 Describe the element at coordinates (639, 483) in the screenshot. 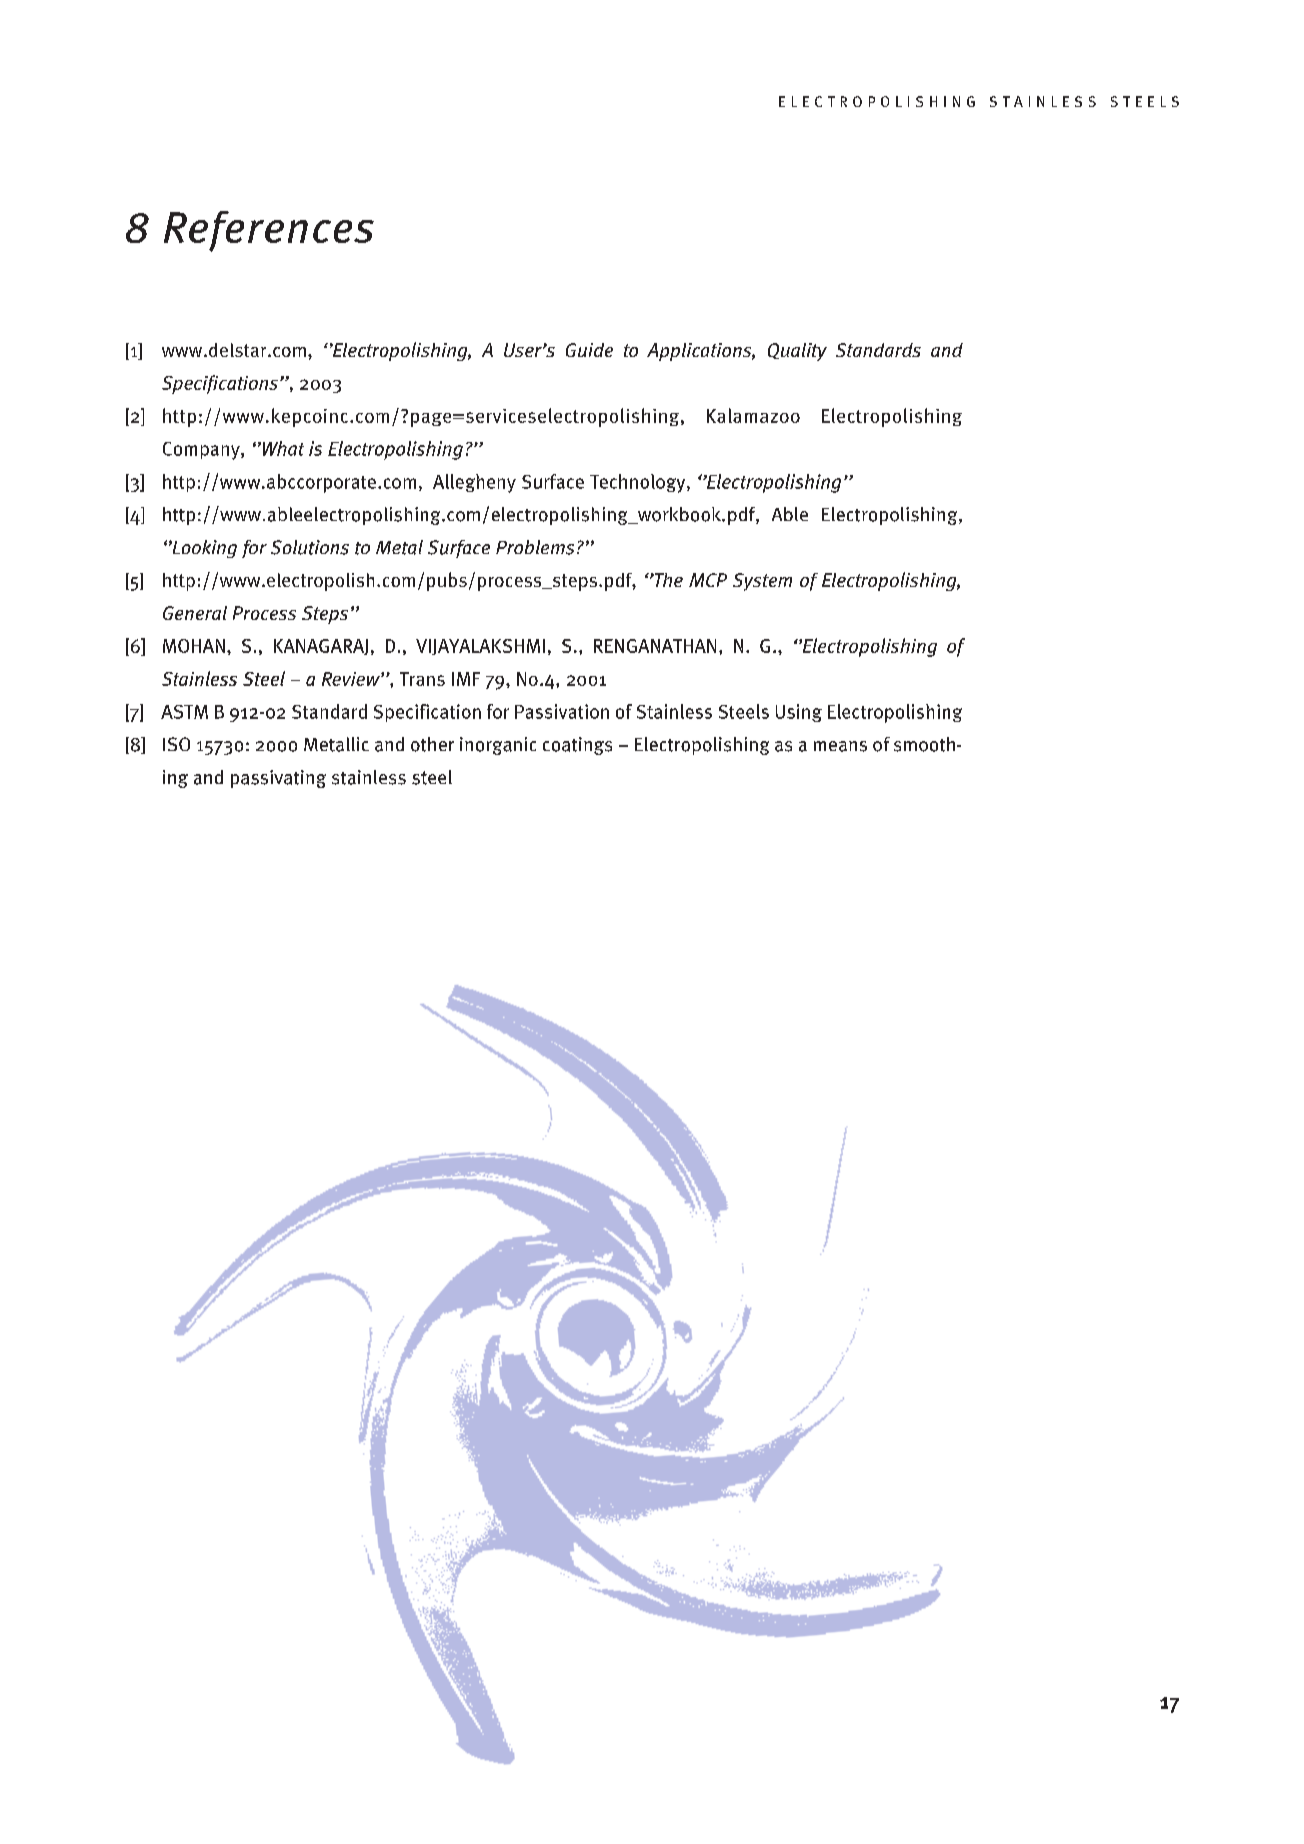

I see `Technology` at that location.
